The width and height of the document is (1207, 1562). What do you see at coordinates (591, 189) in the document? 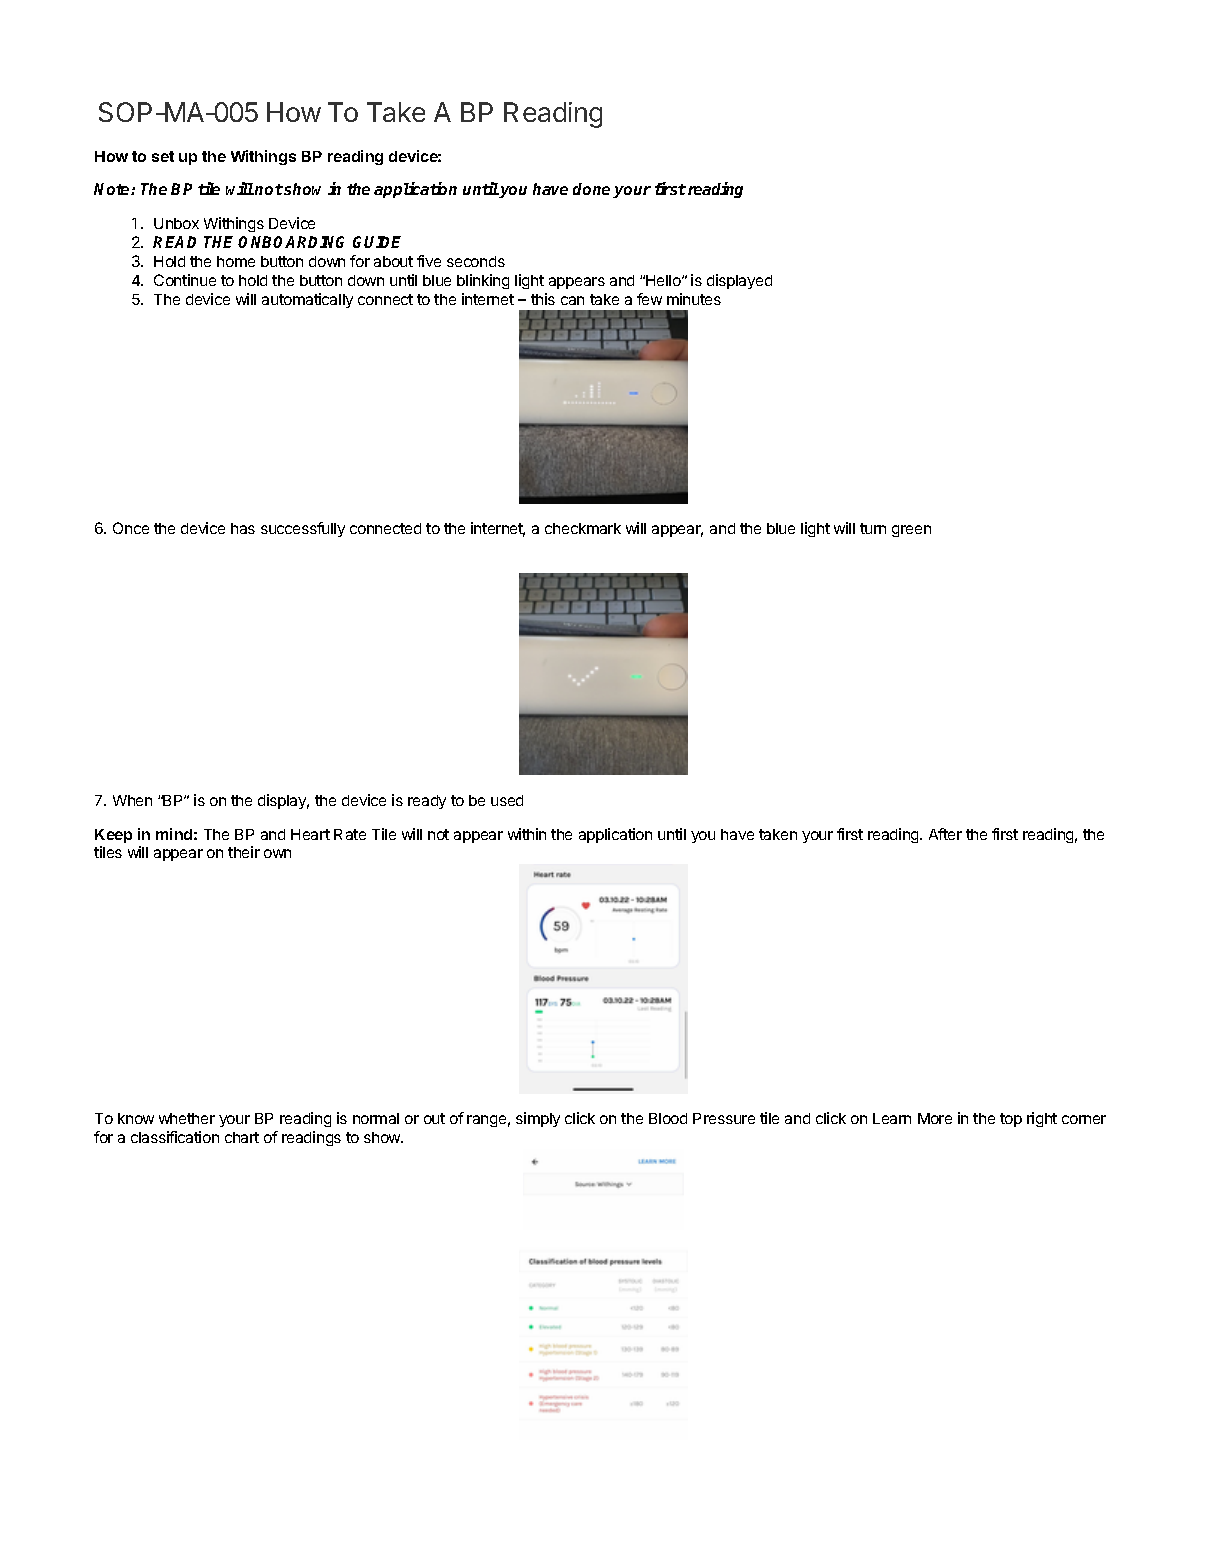
I see `done` at bounding box center [591, 189].
